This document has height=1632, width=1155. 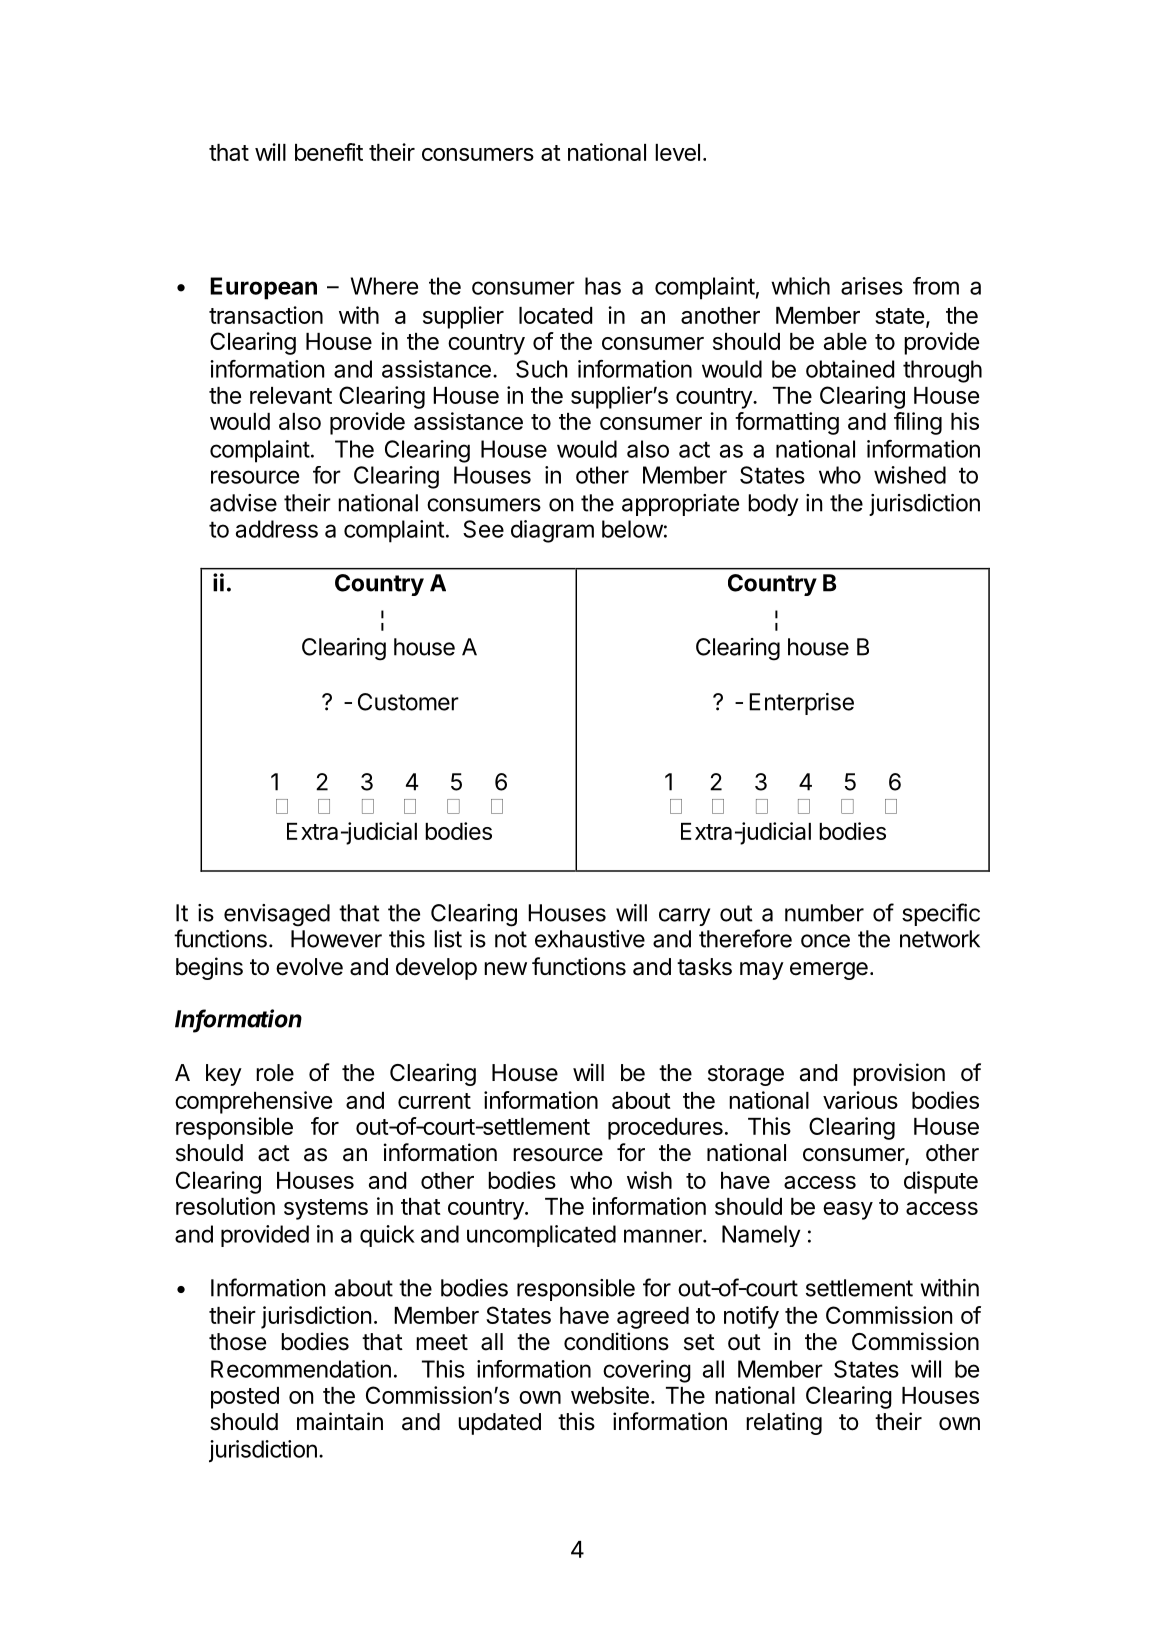 I want to click on Recommendation, so click(x=301, y=1369).
